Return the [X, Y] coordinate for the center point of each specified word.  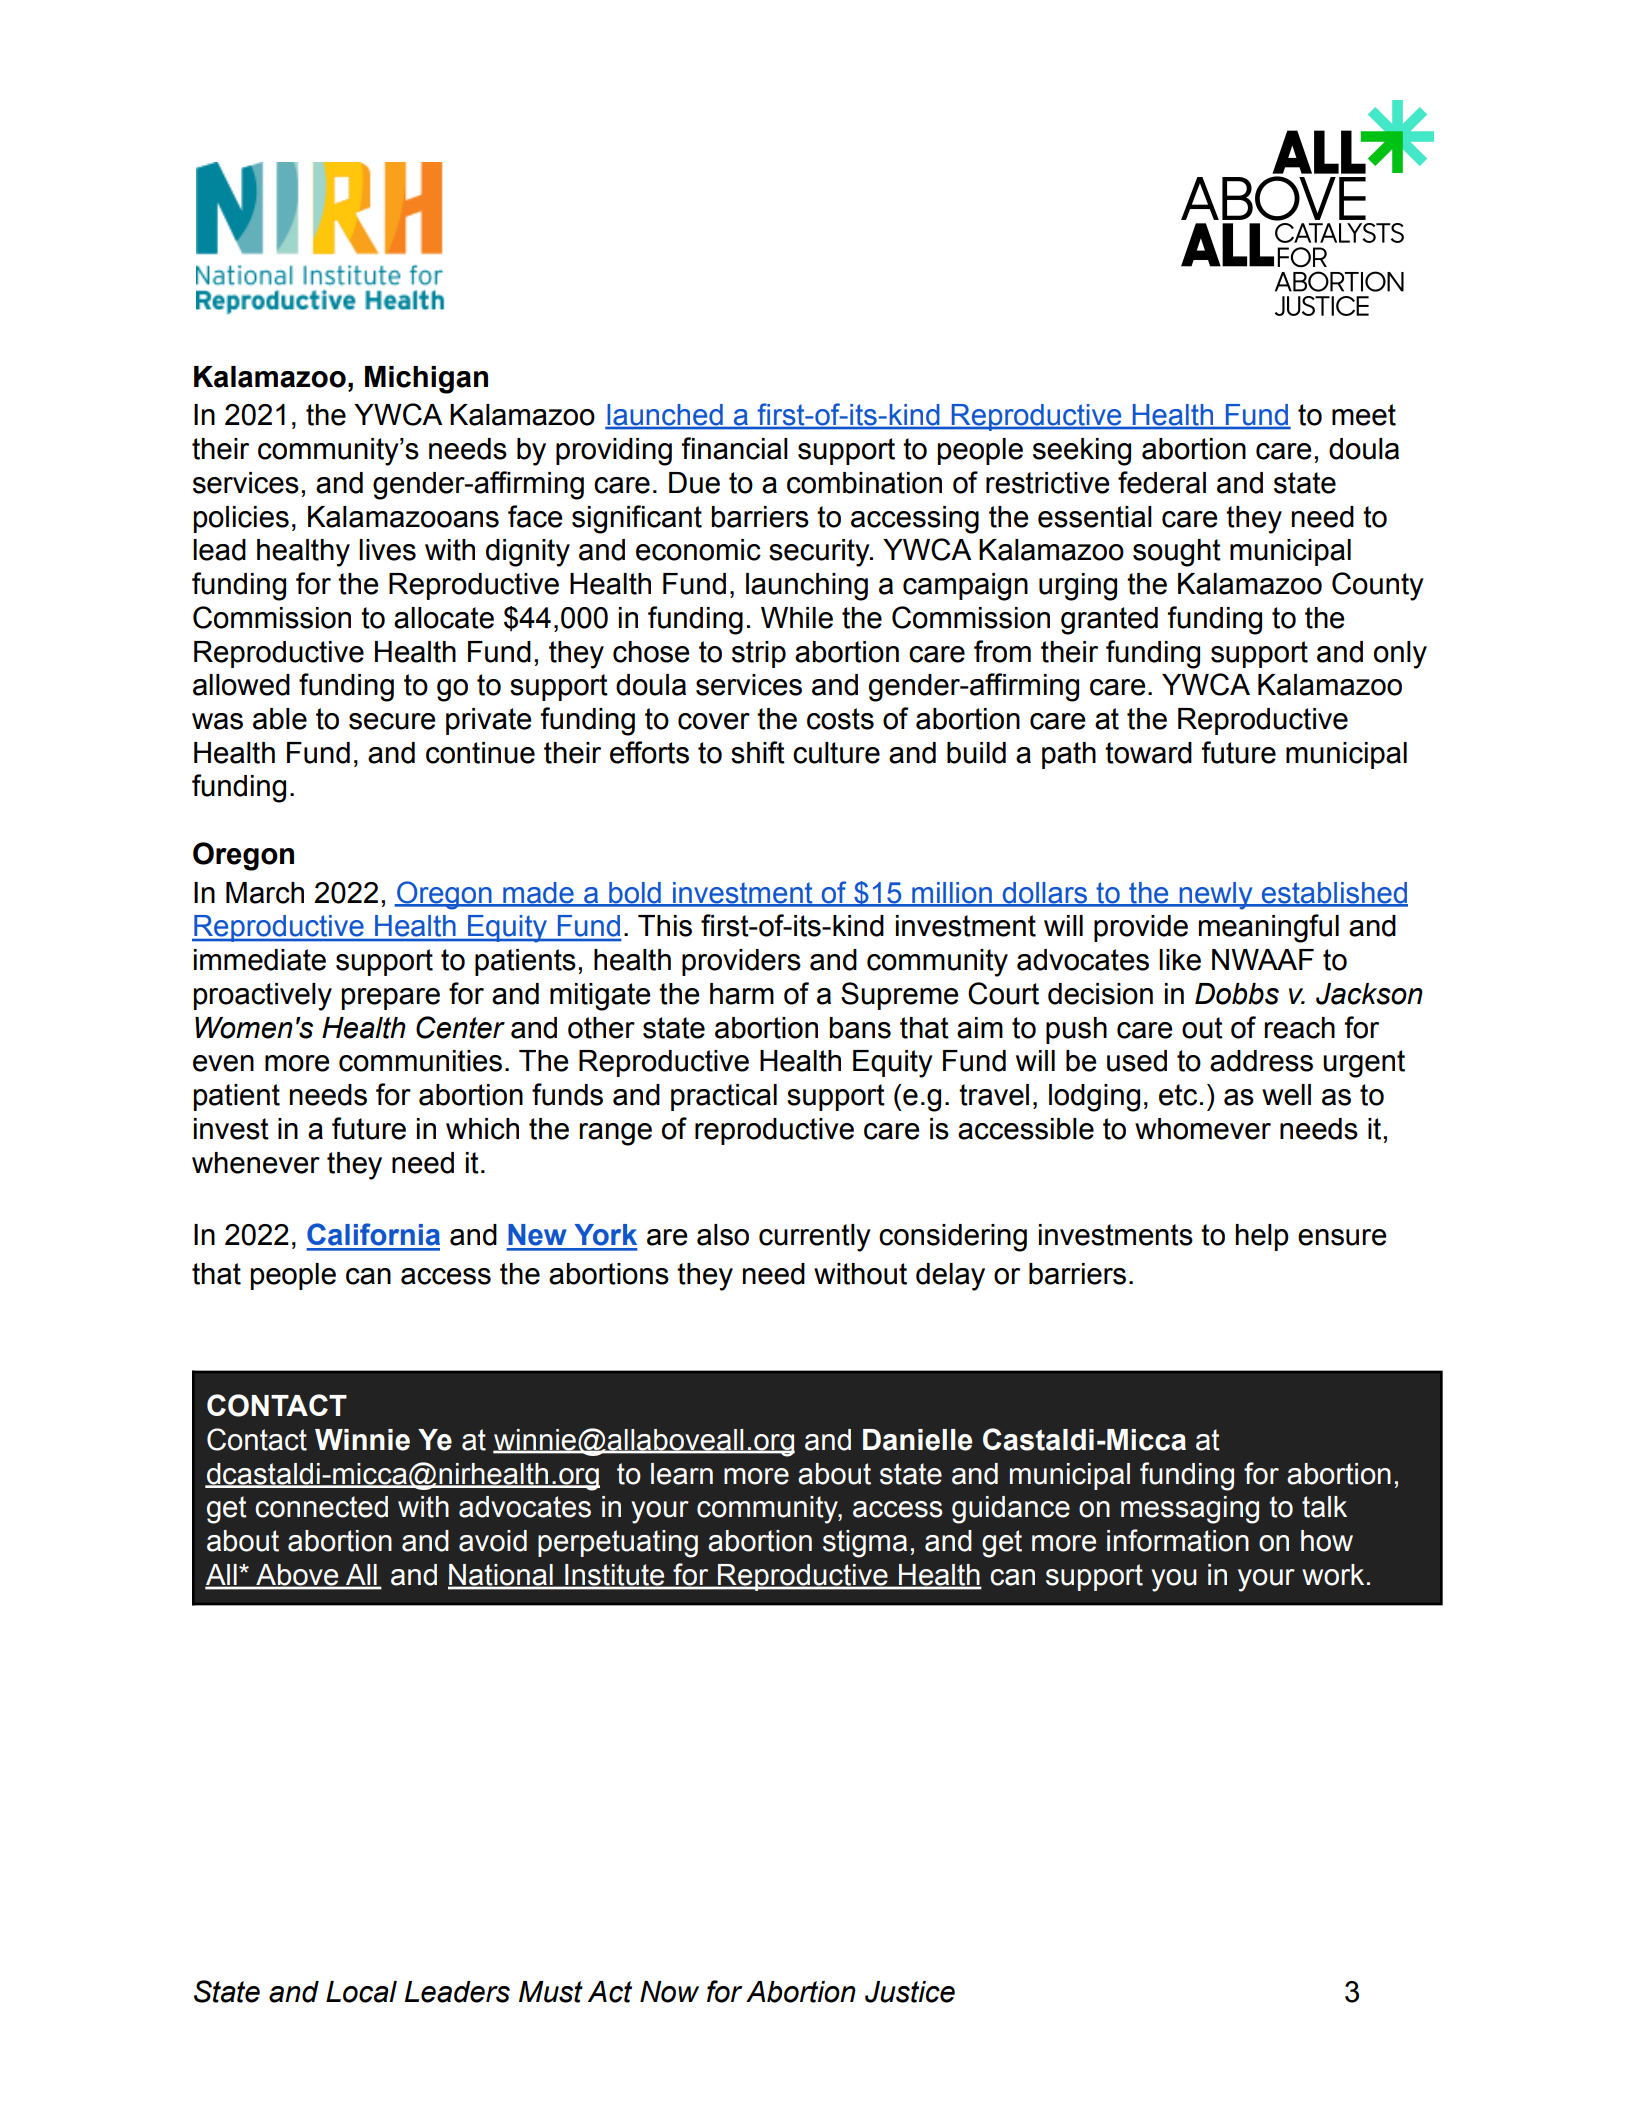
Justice [910, 1992]
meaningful [1269, 928]
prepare [391, 999]
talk [1324, 1507]
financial [735, 448]
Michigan [426, 380]
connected [321, 1507]
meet [1364, 415]
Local [361, 1992]
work [1333, 1575]
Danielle [918, 1440]
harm [742, 994]
